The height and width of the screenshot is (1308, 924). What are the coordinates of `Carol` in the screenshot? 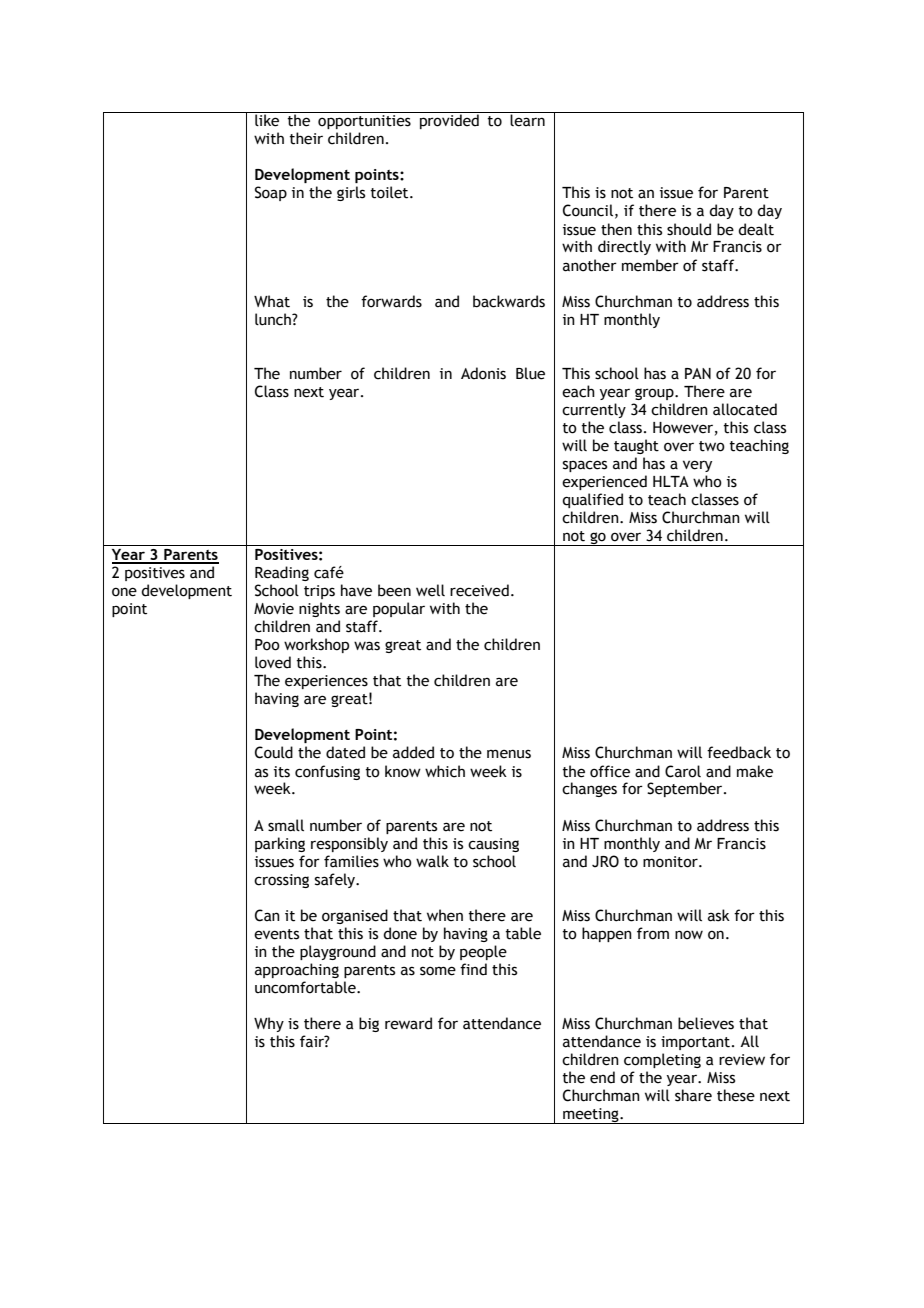 It's located at (683, 771).
